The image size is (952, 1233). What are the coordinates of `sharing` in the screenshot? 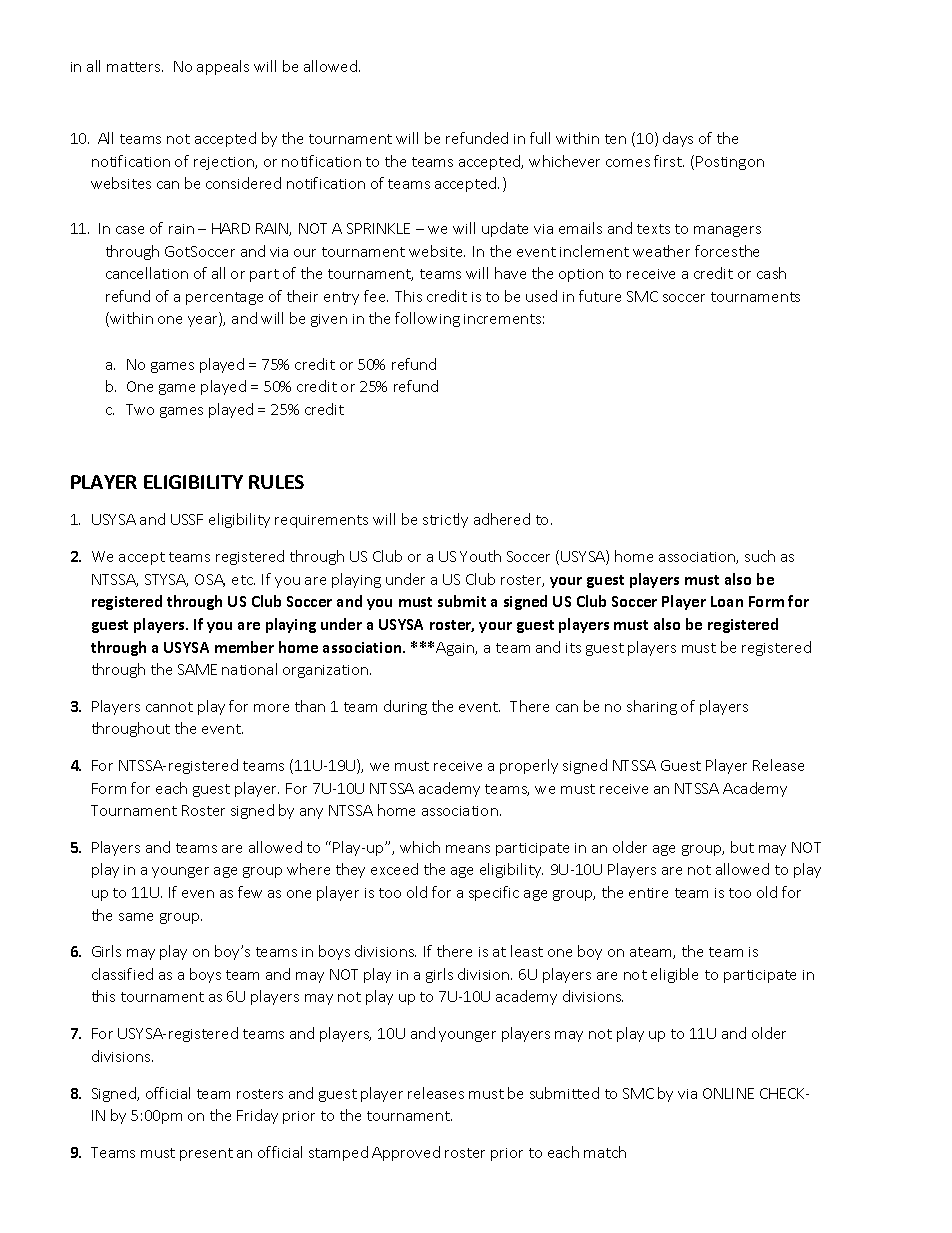 It's located at (652, 707).
